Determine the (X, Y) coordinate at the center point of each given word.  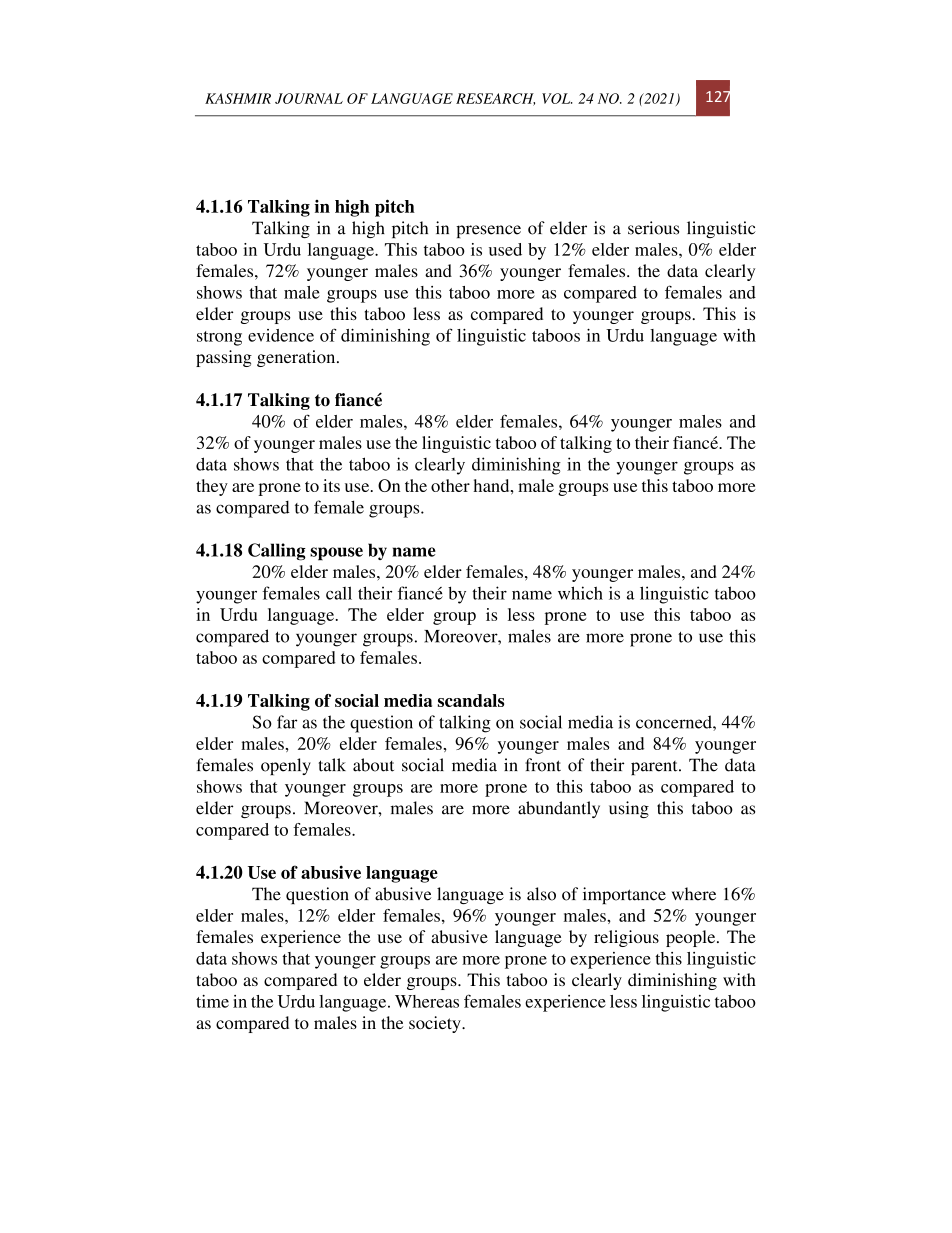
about (373, 765)
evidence (281, 335)
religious (626, 938)
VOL (557, 98)
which (580, 593)
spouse (336, 554)
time (212, 1001)
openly (286, 766)
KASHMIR (238, 98)
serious (653, 228)
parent (655, 768)
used (505, 249)
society (436, 1024)
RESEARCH (495, 99)
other (450, 485)
